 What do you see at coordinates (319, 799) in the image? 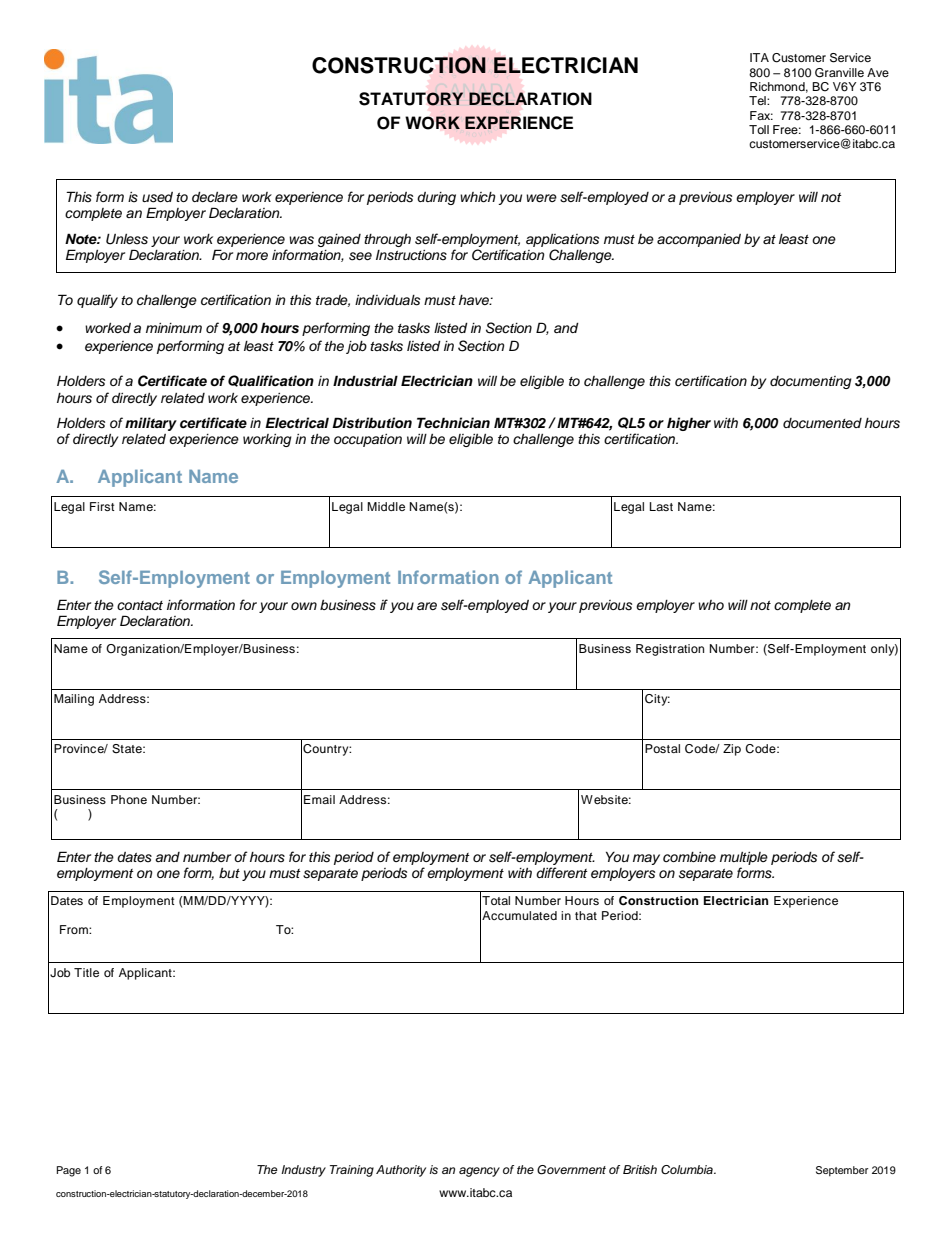
I see `Email` at bounding box center [319, 799].
